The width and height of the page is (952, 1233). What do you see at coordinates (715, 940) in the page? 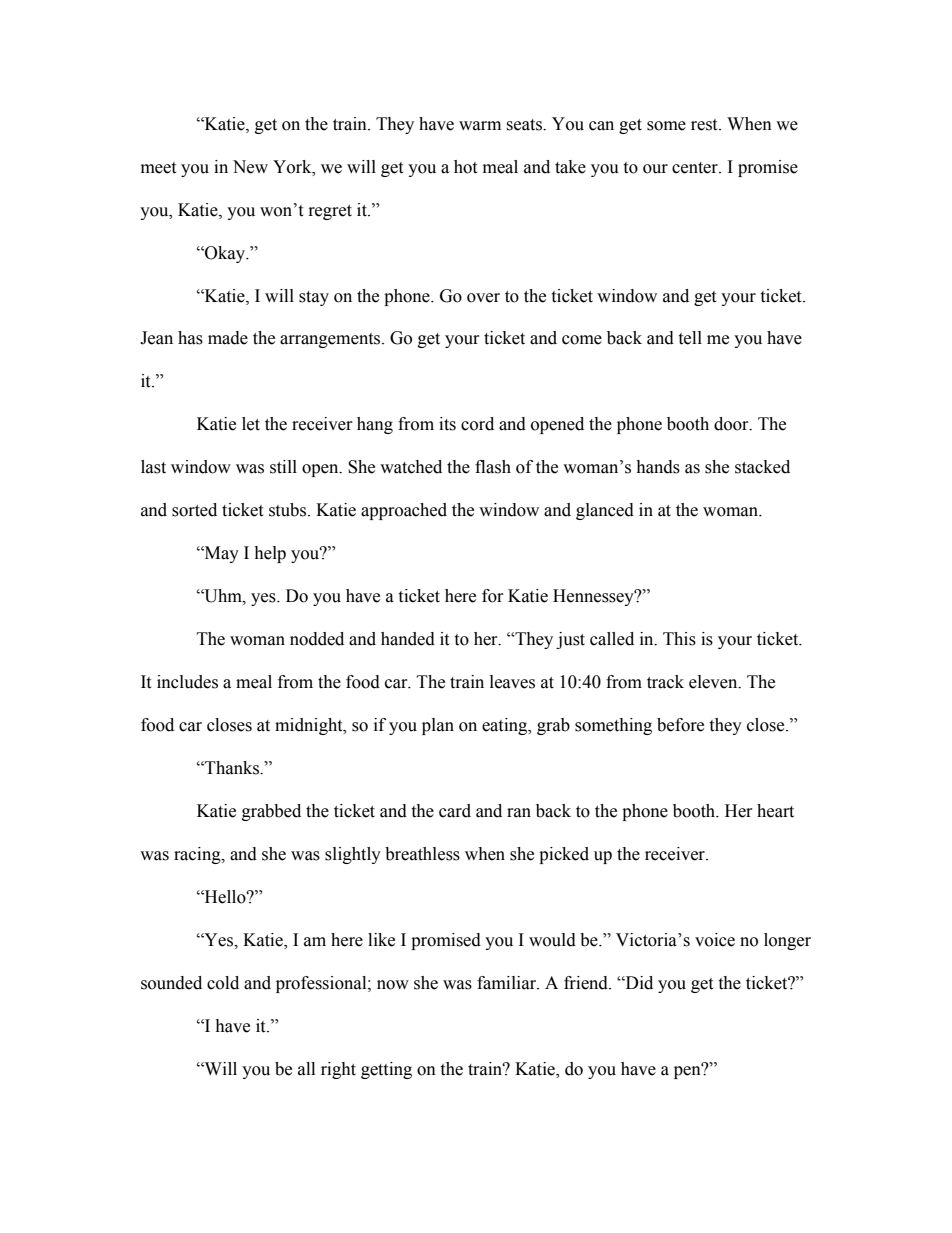
I see `voice` at bounding box center [715, 940].
